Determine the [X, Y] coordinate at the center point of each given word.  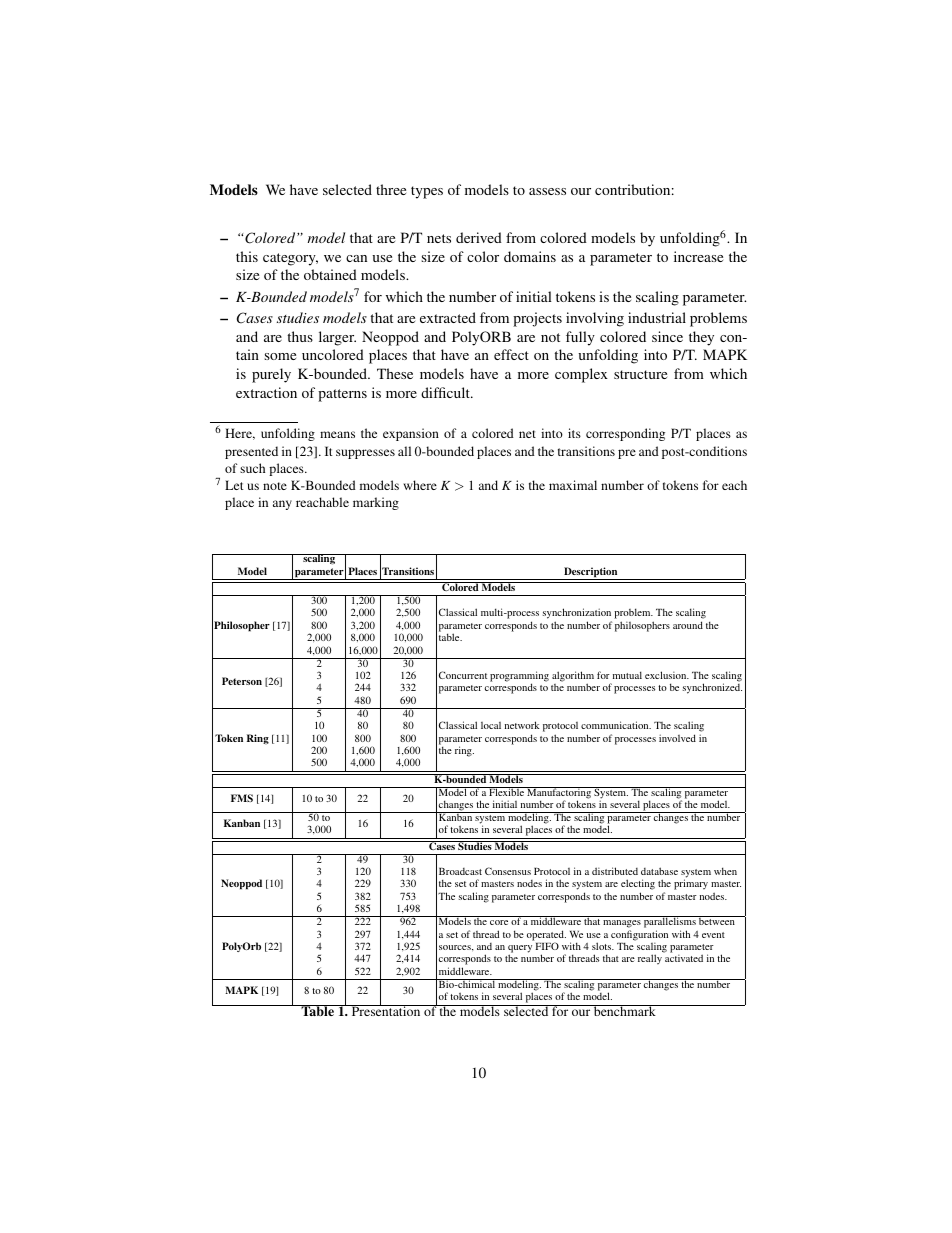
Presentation [386, 1010]
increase [698, 256]
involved [677, 738]
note [275, 486]
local [491, 725]
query [520, 950]
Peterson [242, 681]
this [247, 256]
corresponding [625, 434]
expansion [411, 434]
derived [479, 237]
